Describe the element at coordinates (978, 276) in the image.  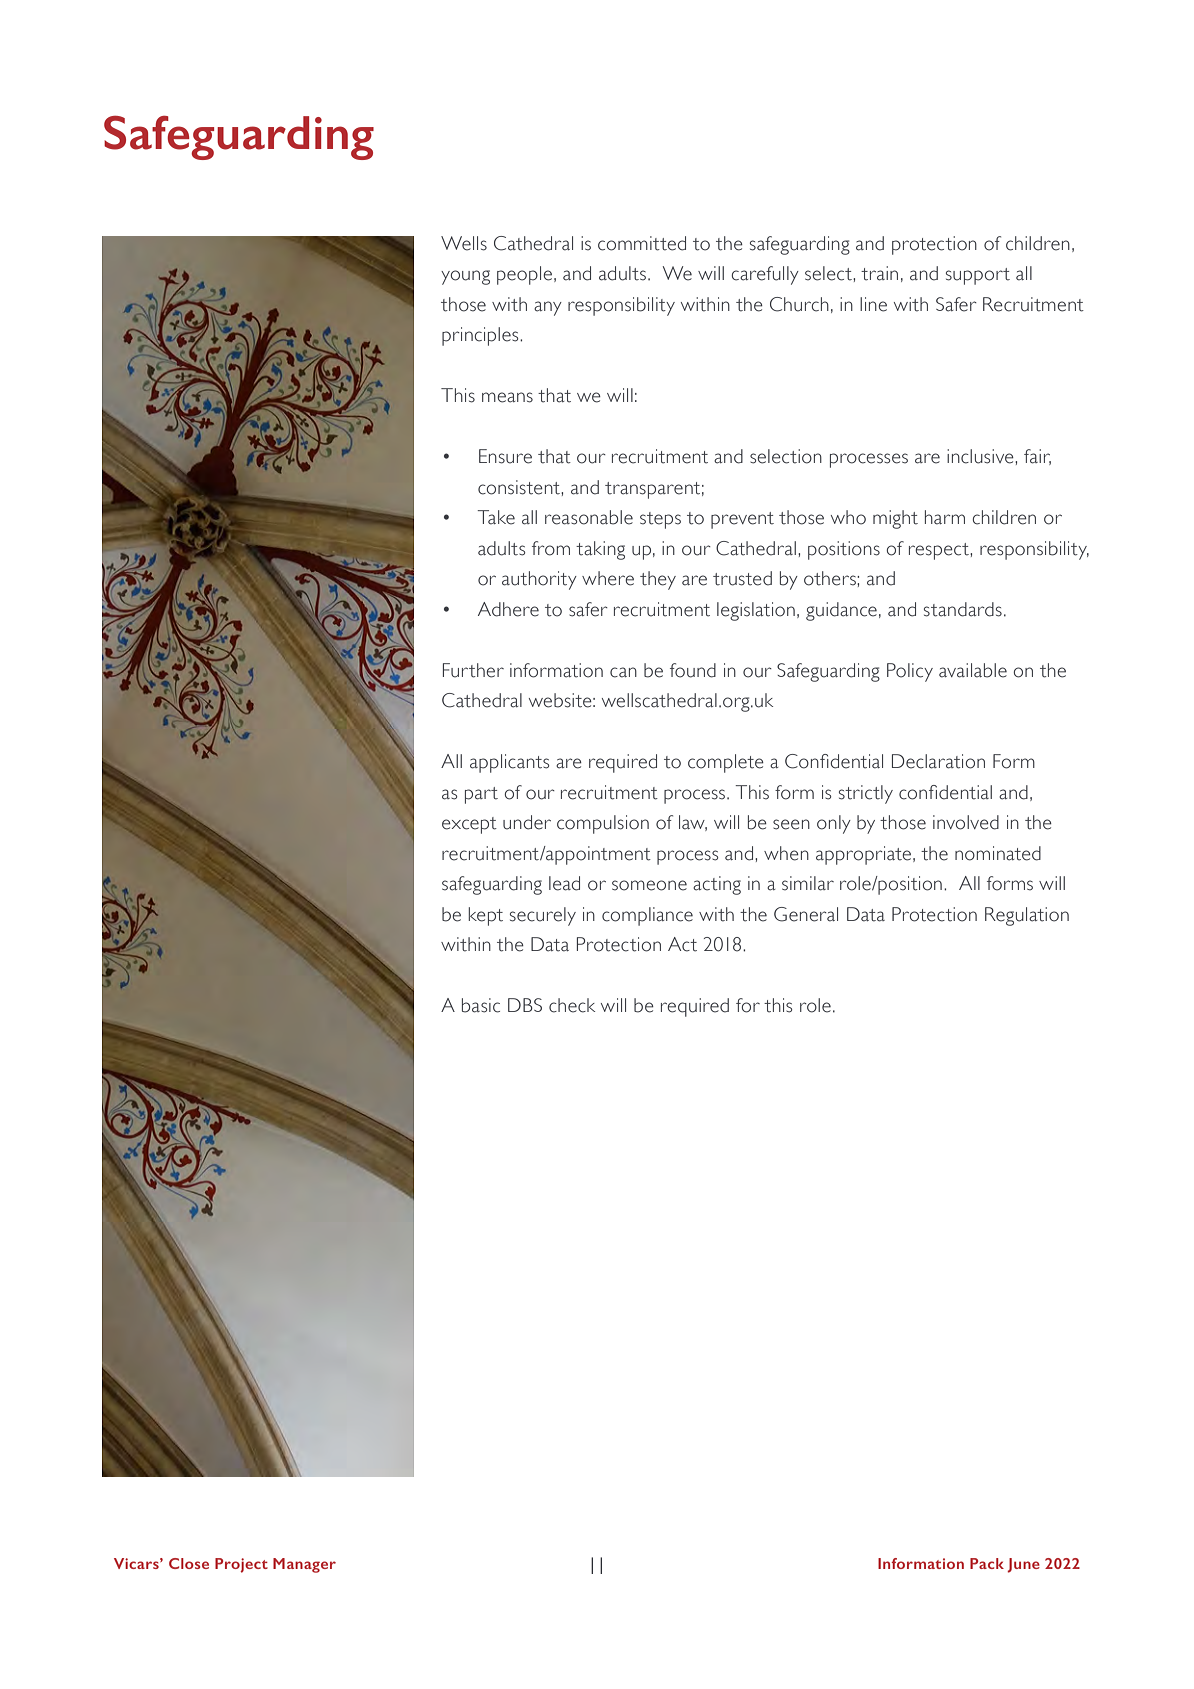
I see `support` at that location.
